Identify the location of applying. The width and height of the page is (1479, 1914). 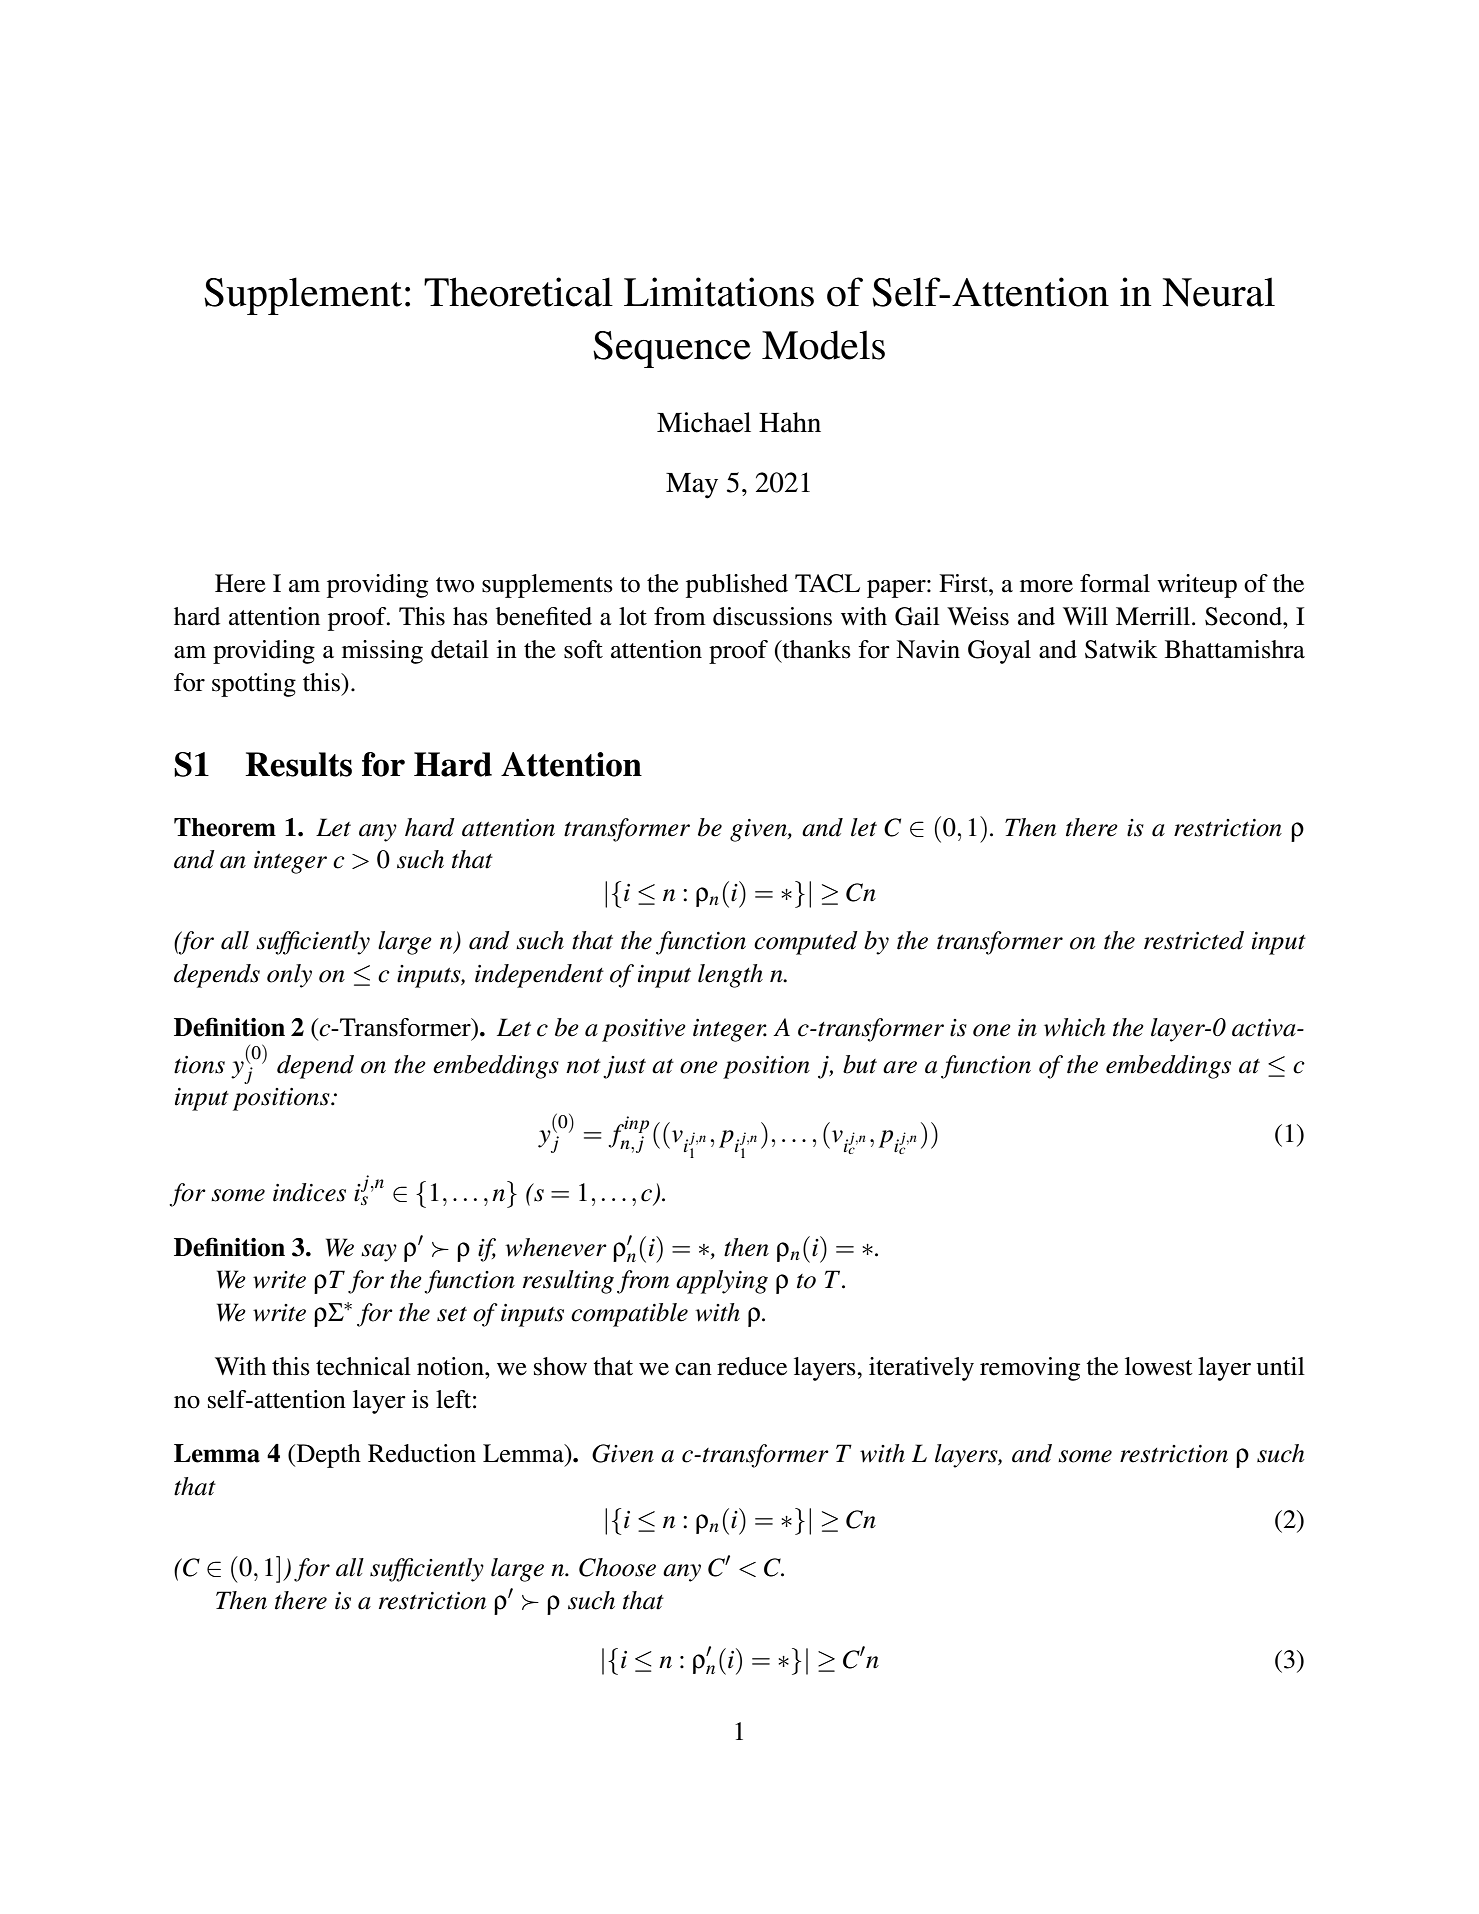
(722, 1282).
